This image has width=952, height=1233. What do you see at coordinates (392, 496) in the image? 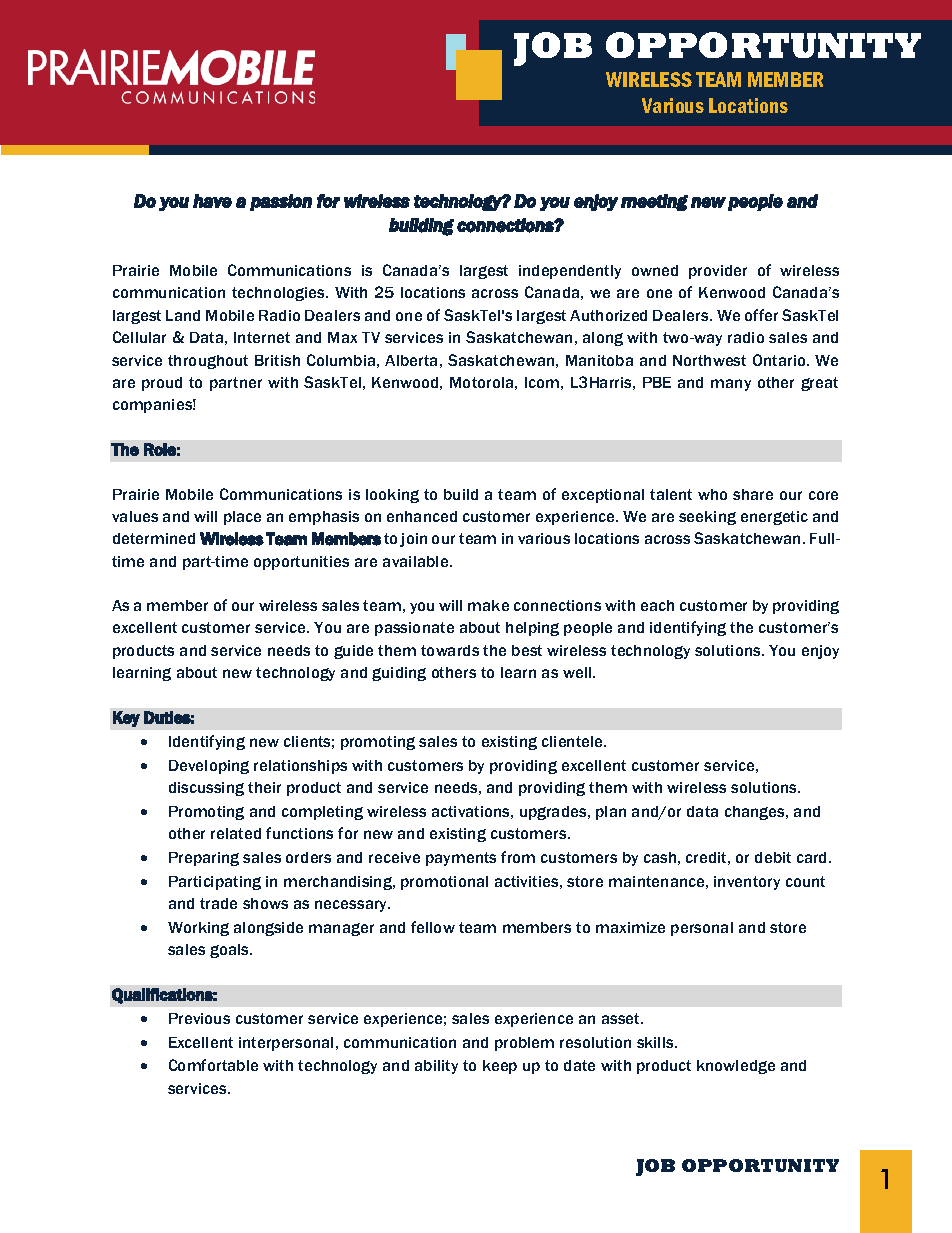
I see `looking` at bounding box center [392, 496].
